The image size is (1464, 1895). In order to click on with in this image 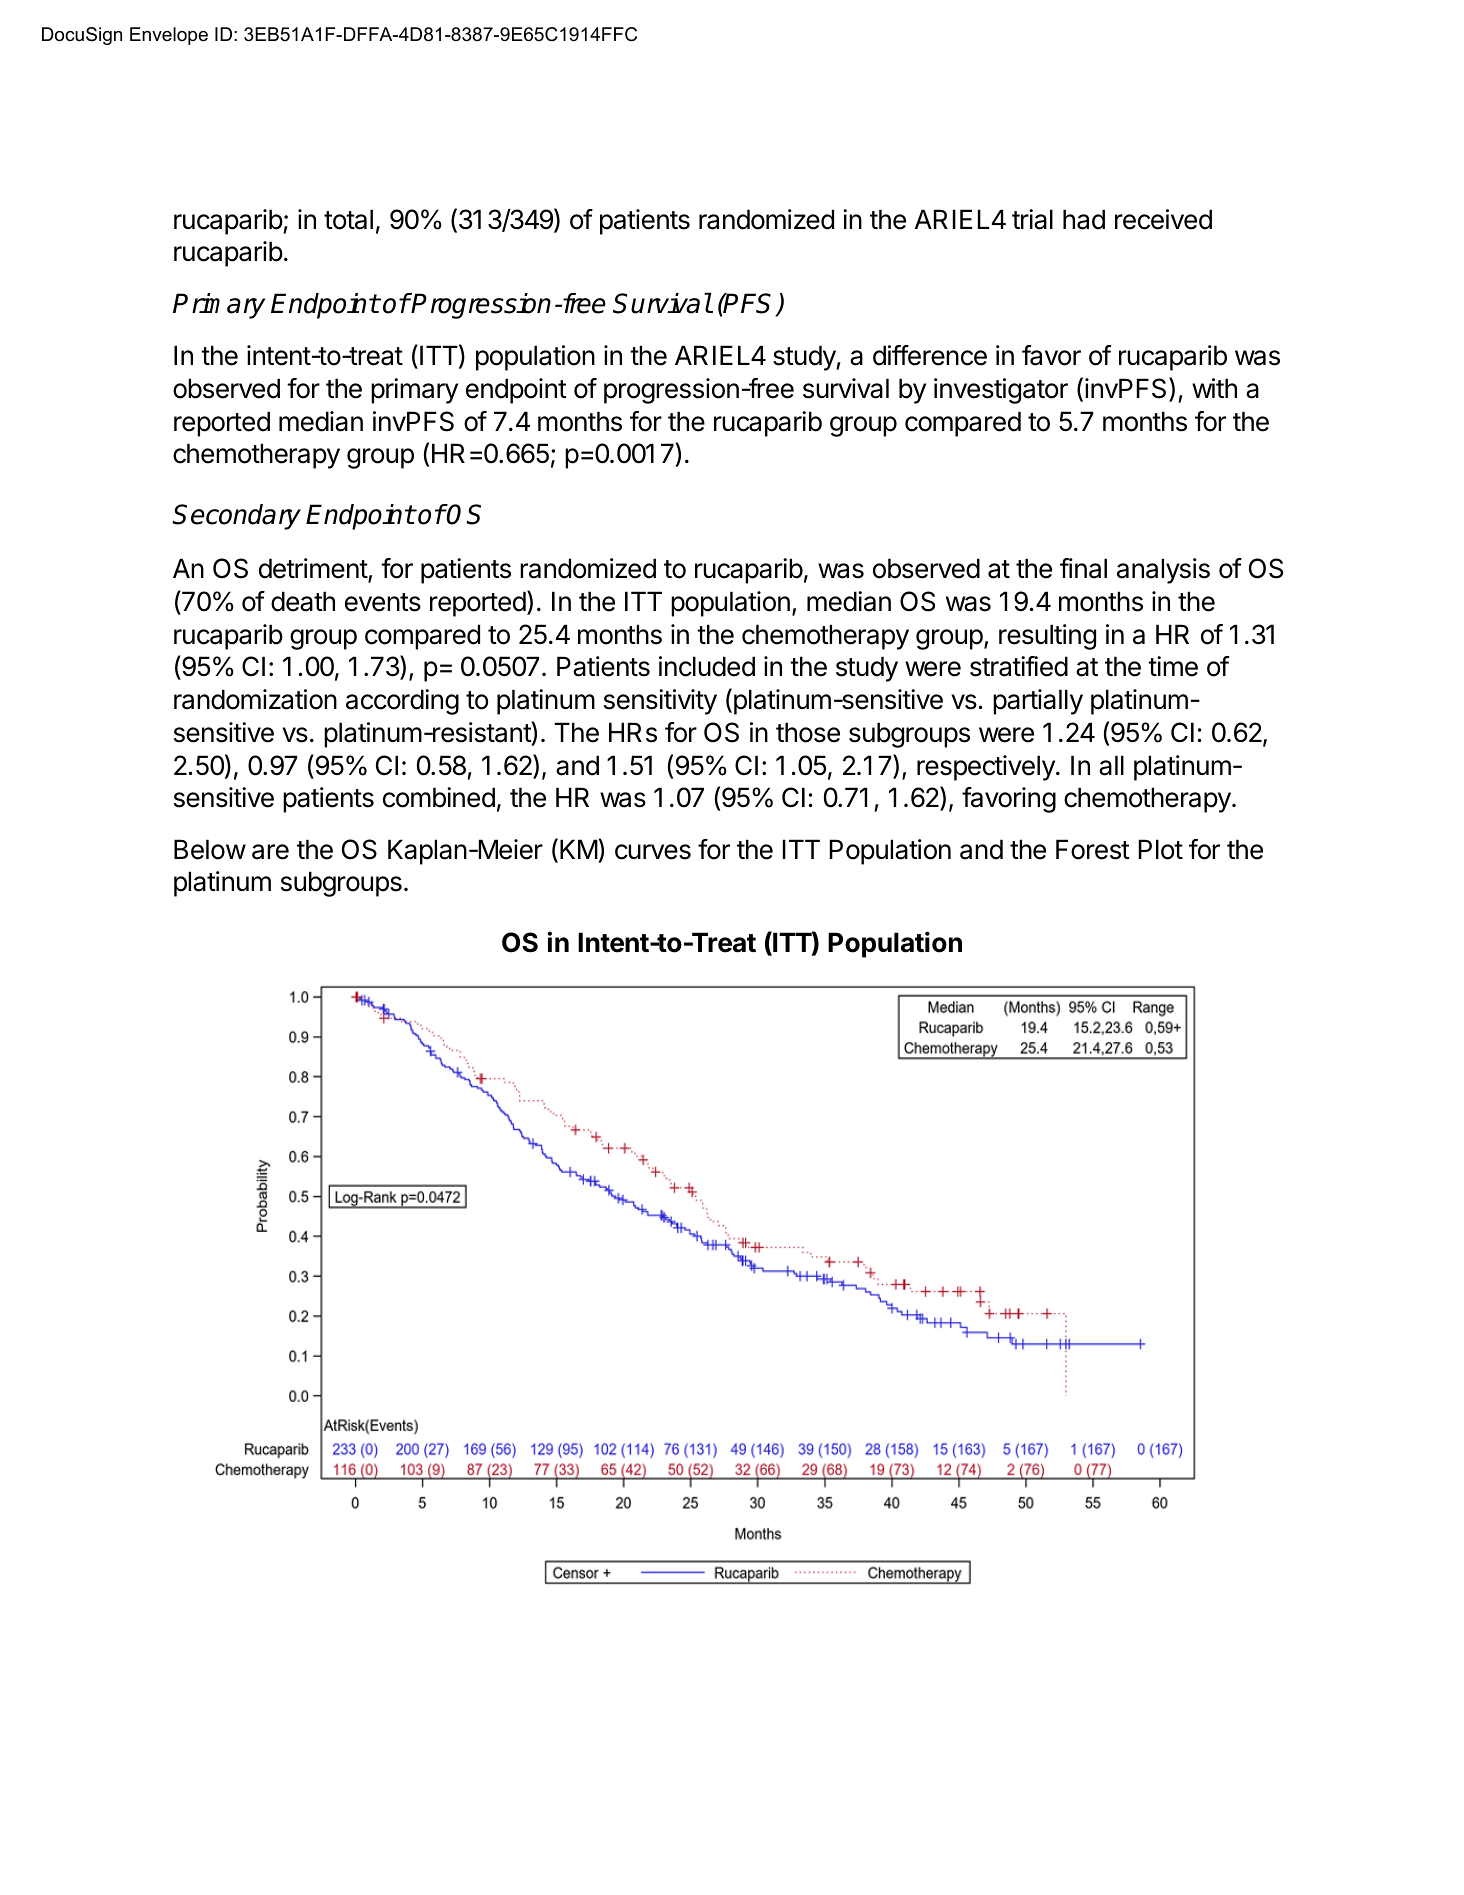, I will do `click(1214, 388)`.
